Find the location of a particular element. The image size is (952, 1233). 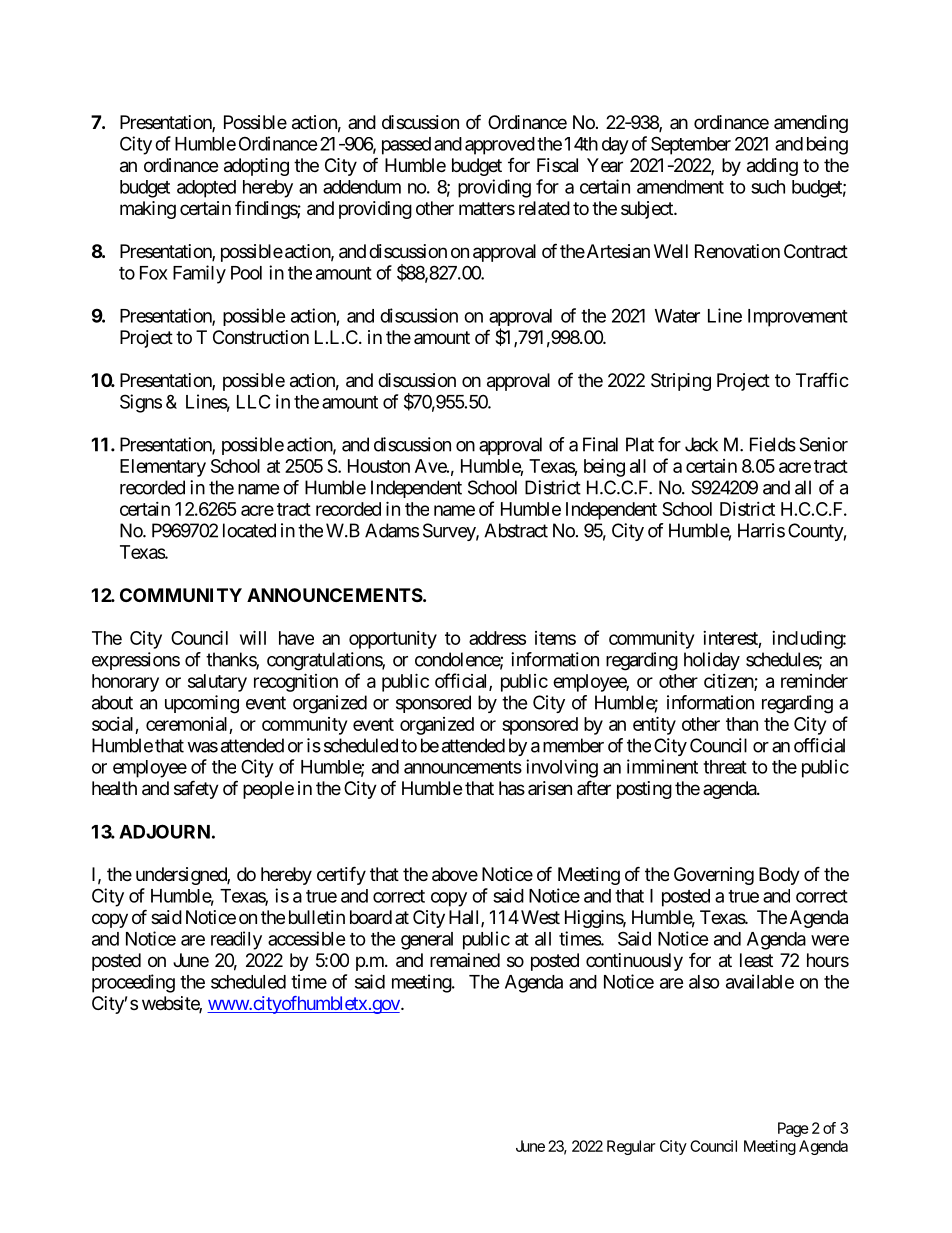

Elementary is located at coordinates (163, 468).
